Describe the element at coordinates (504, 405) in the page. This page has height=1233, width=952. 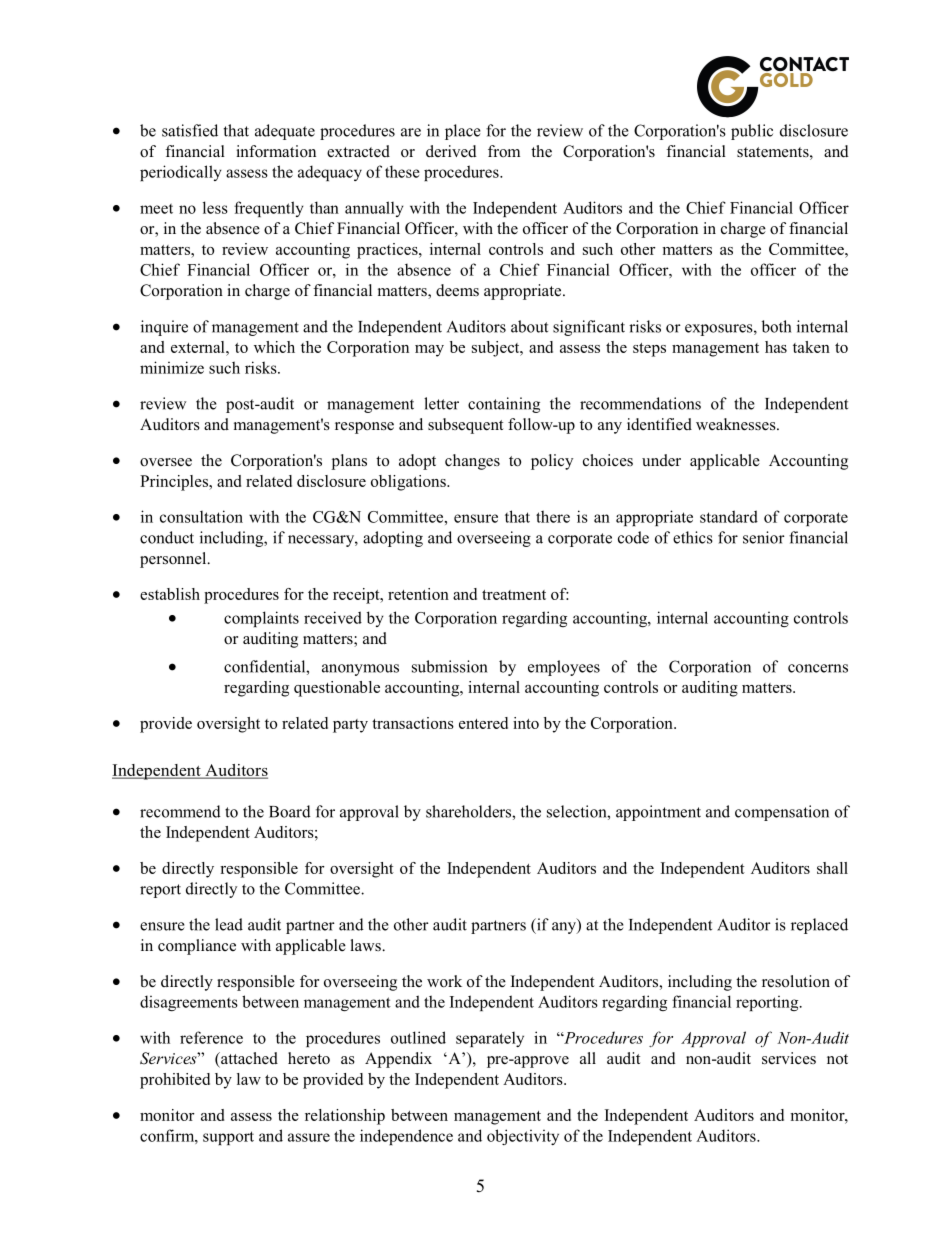
I see `containing` at that location.
